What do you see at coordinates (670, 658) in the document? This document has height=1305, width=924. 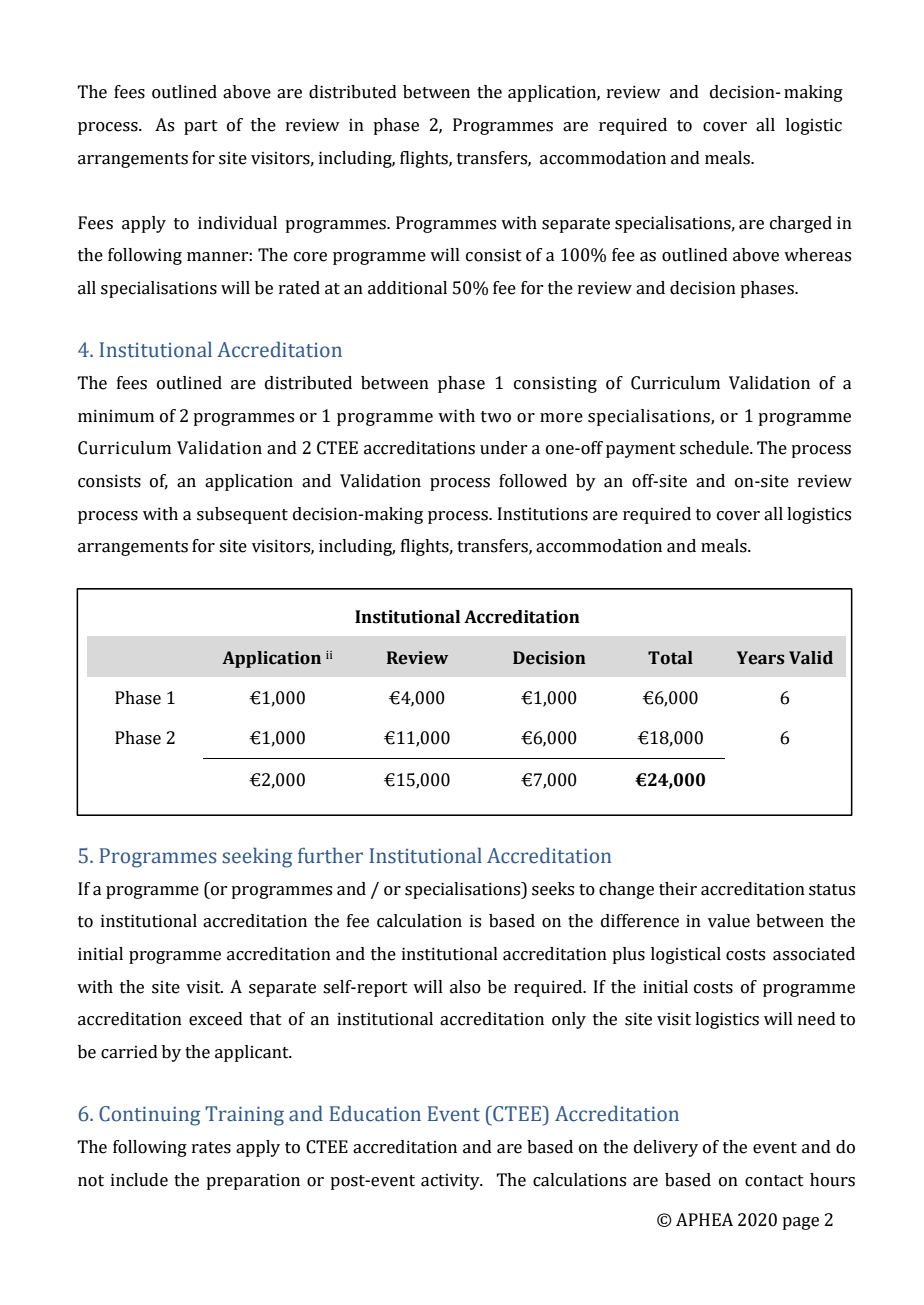 I see `Total` at bounding box center [670, 658].
